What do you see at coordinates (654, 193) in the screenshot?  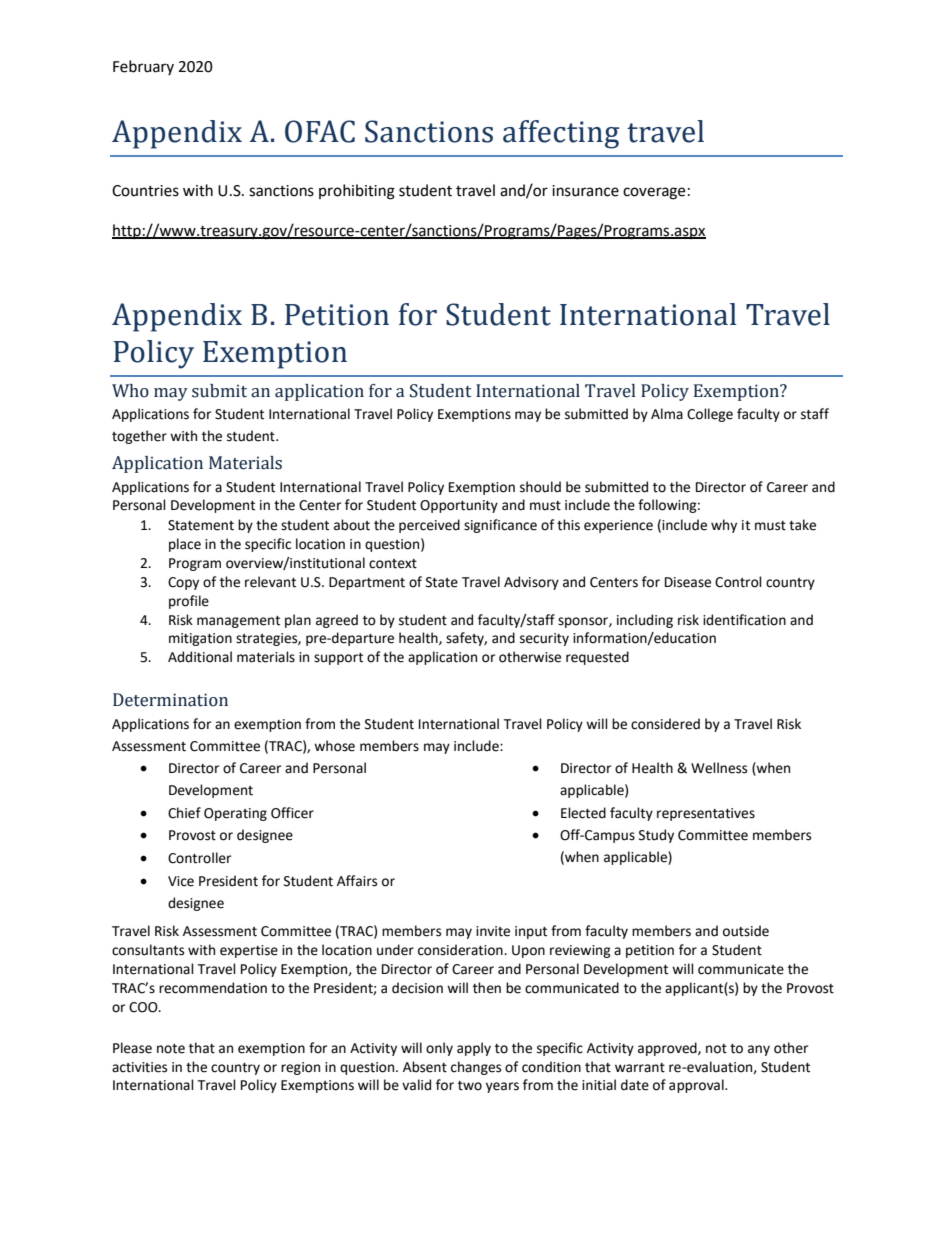 I see `coverage` at bounding box center [654, 193].
